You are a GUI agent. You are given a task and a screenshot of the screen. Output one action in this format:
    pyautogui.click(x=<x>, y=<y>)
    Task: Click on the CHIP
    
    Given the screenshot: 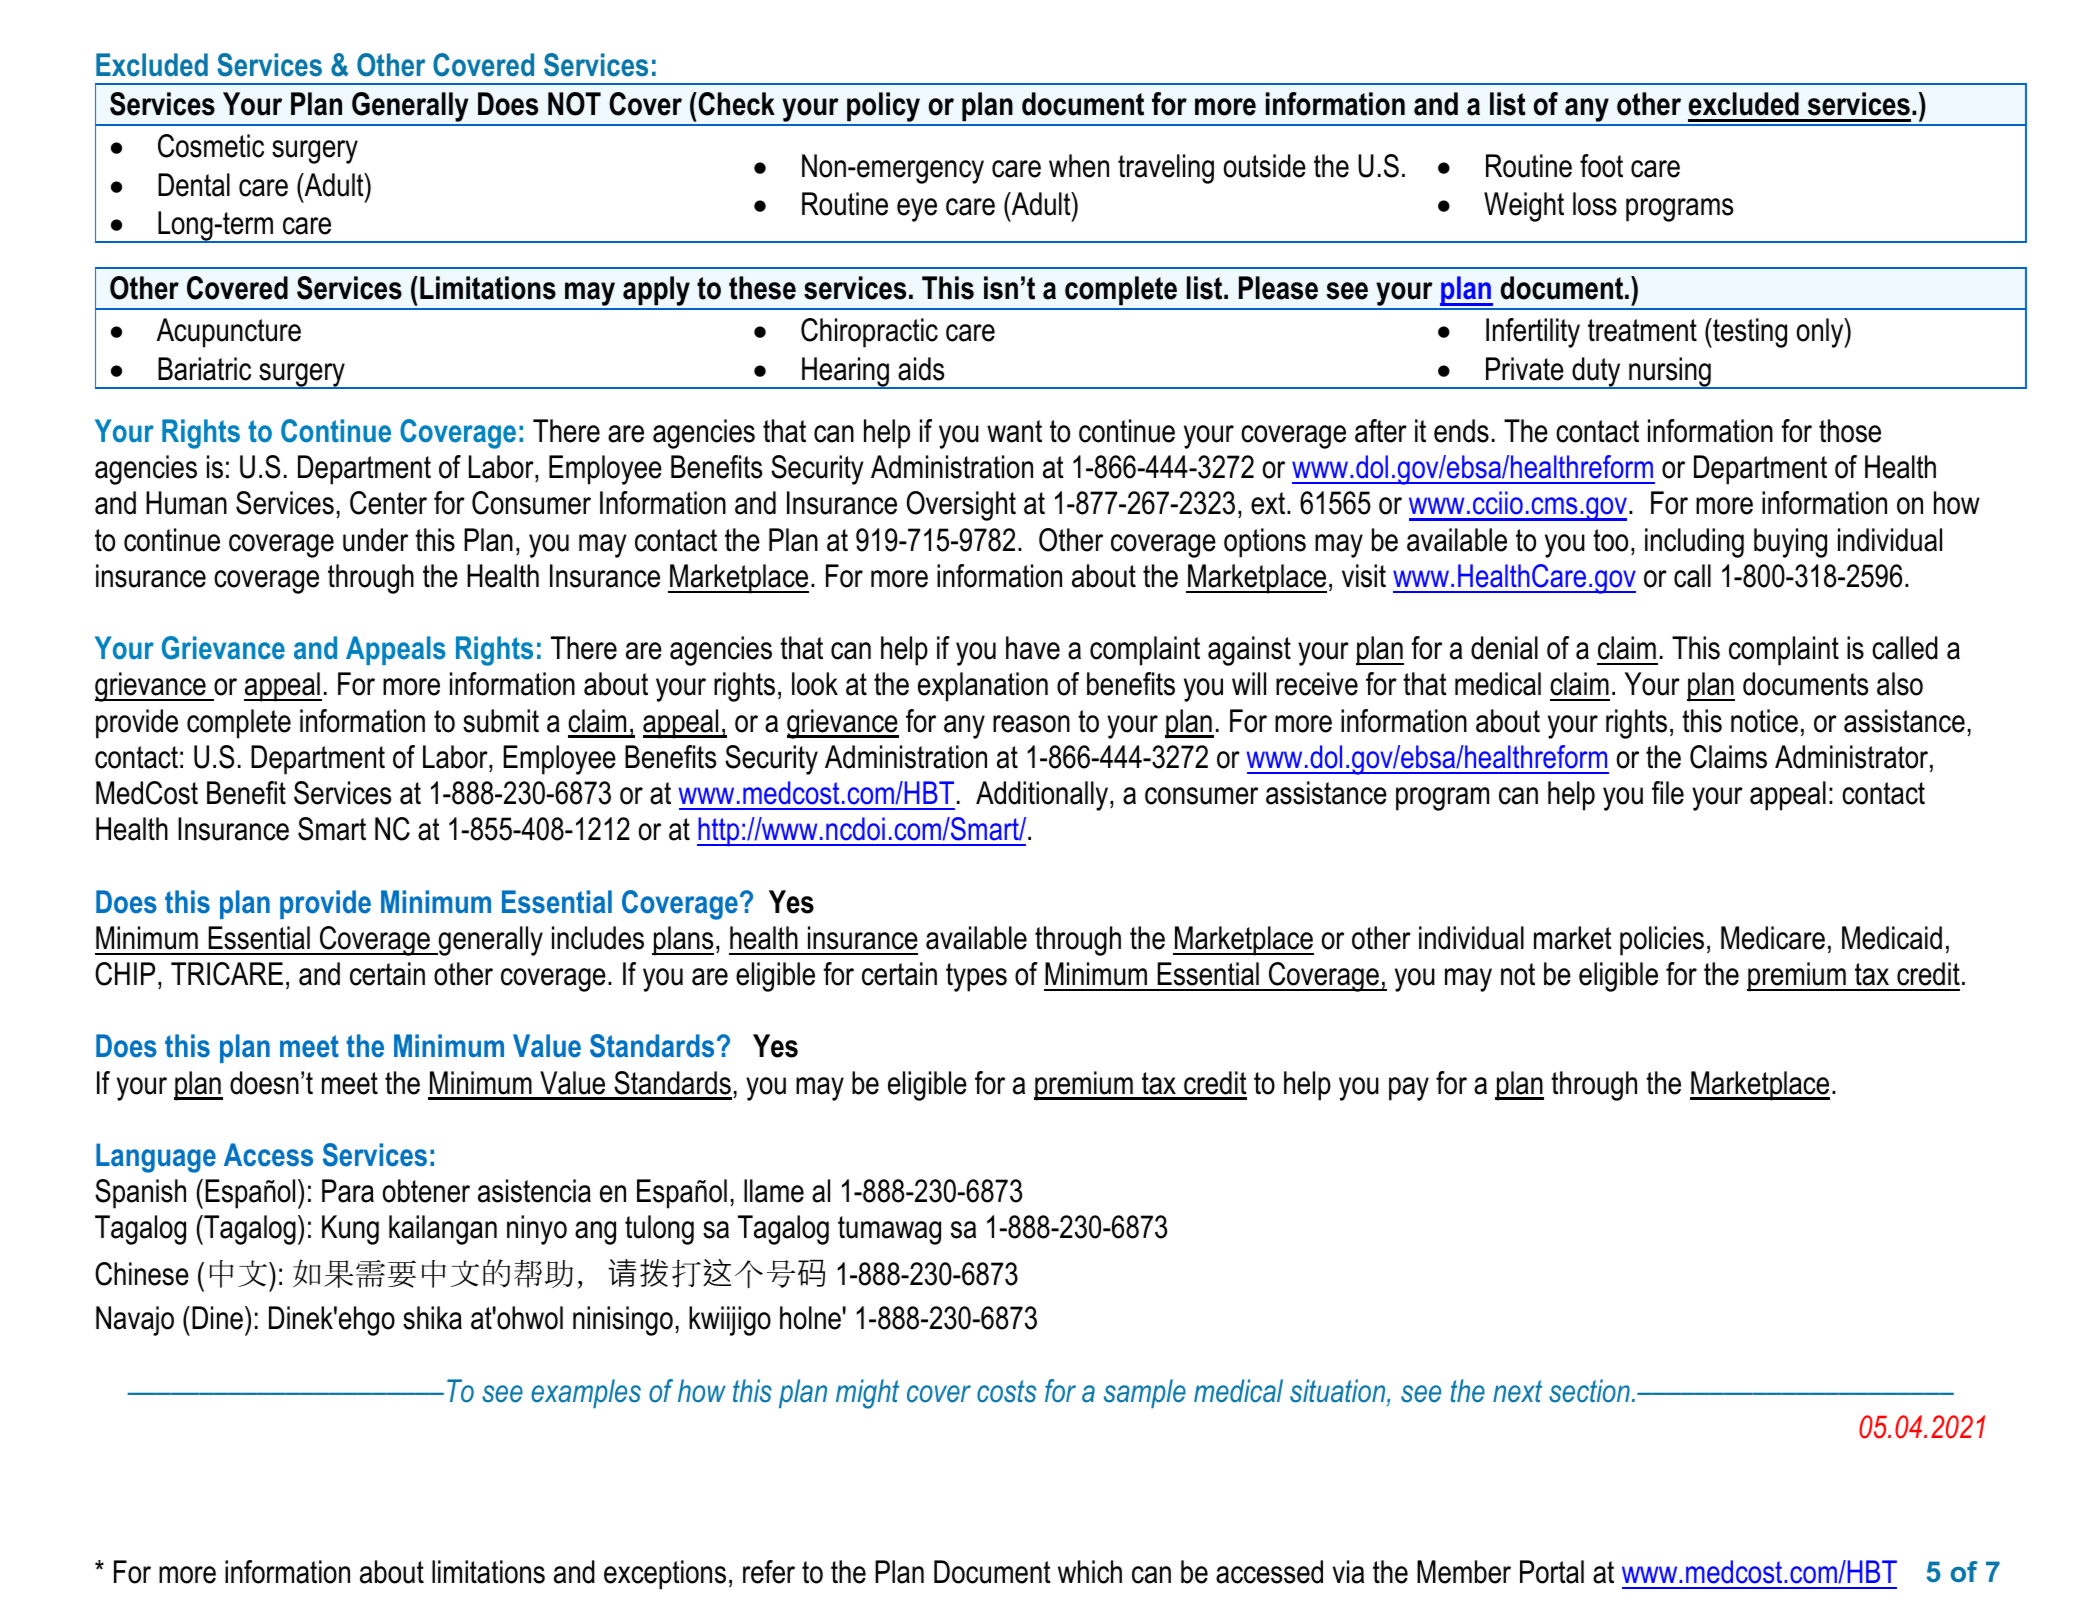 What is the action you would take?
    pyautogui.click(x=125, y=974)
